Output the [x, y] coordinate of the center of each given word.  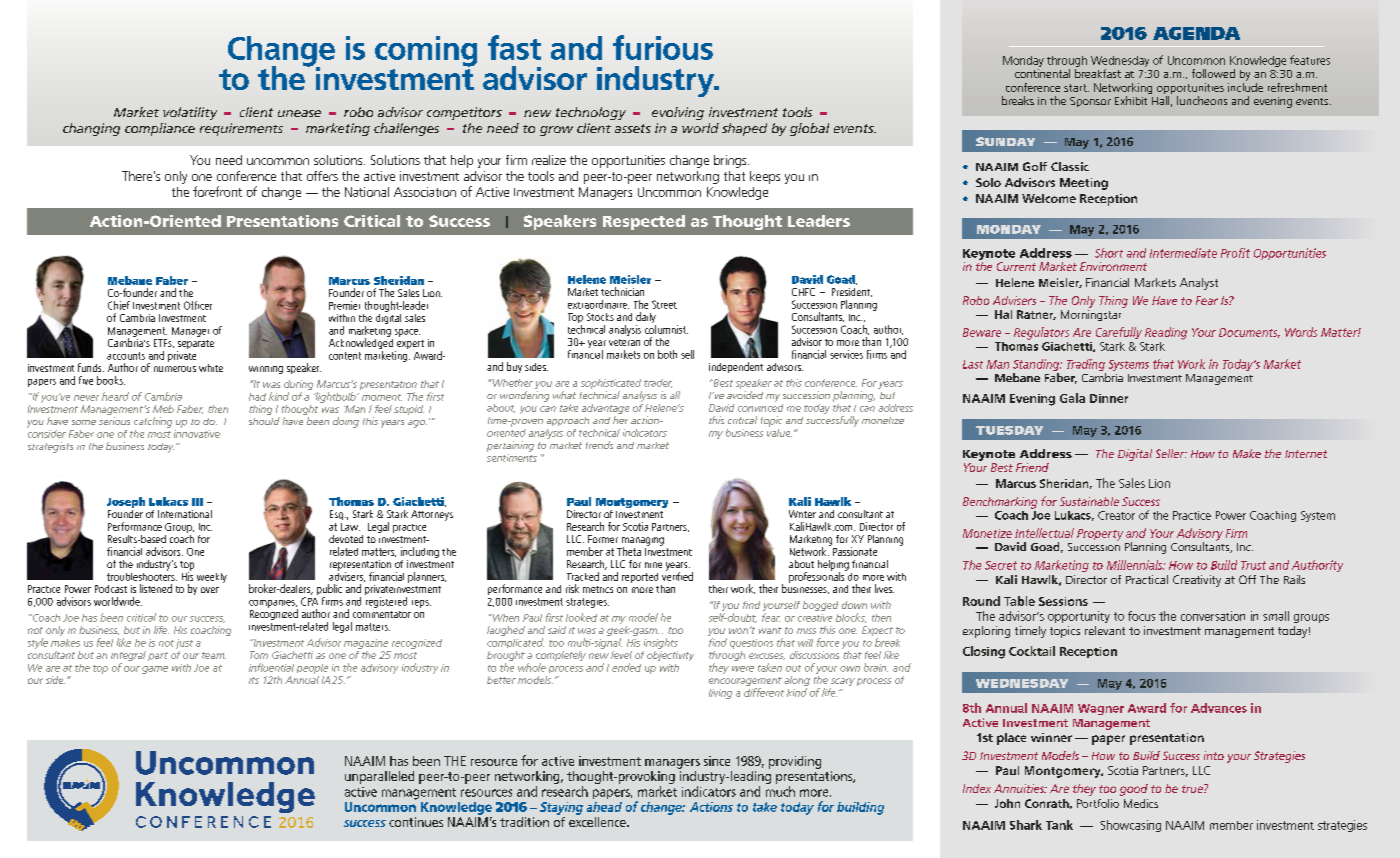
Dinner [1109, 398]
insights [661, 643]
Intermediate [1183, 253]
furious [663, 47]
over [210, 590]
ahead [604, 807]
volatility [190, 113]
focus [1141, 616]
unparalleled [379, 777]
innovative [197, 434]
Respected [644, 222]
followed [1213, 73]
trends [599, 445]
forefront [217, 191]
